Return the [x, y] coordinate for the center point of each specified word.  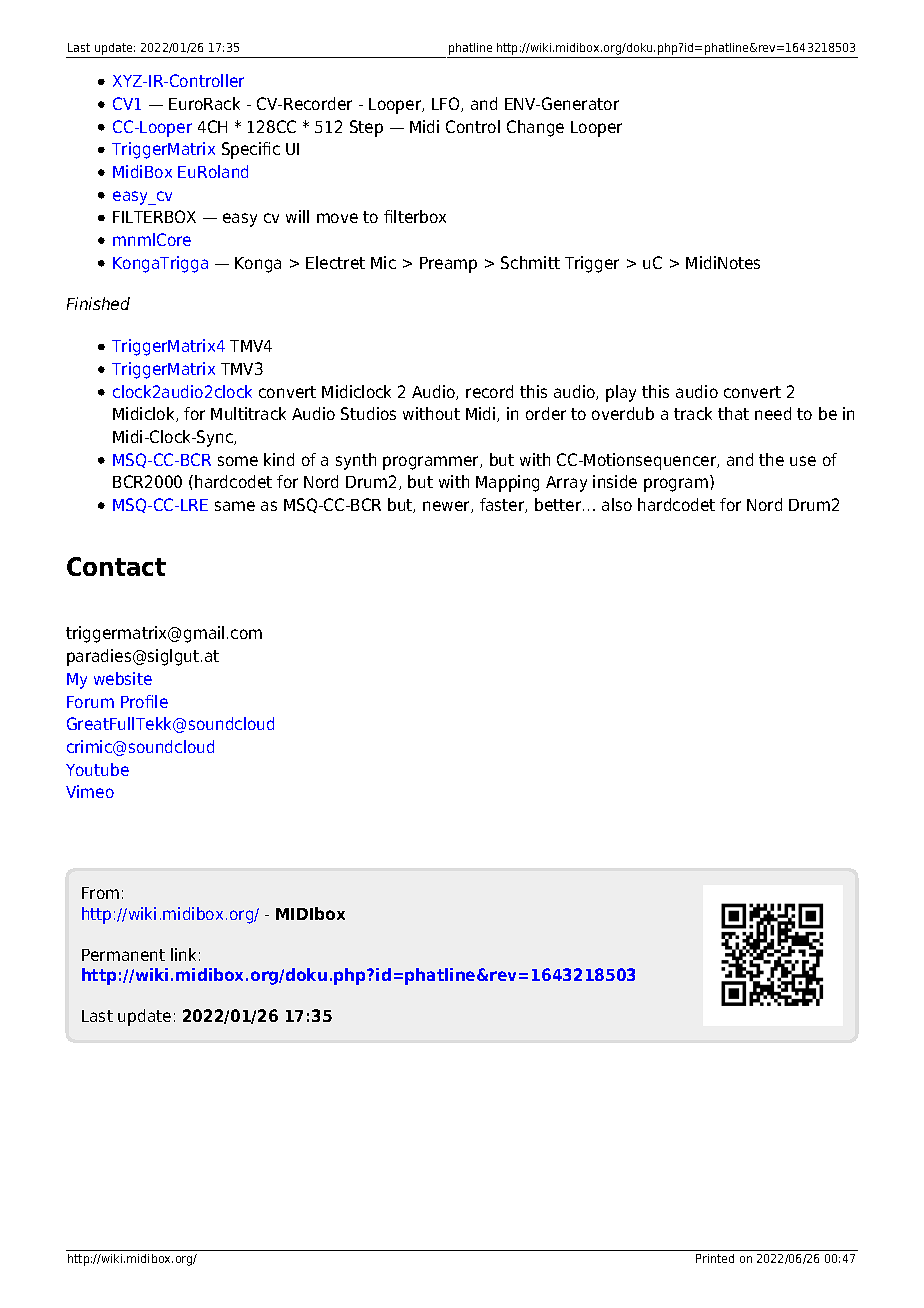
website [123, 678]
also [617, 504]
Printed [715, 1258]
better [559, 504]
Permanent [123, 955]
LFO [447, 104]
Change [535, 128]
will [297, 216]
